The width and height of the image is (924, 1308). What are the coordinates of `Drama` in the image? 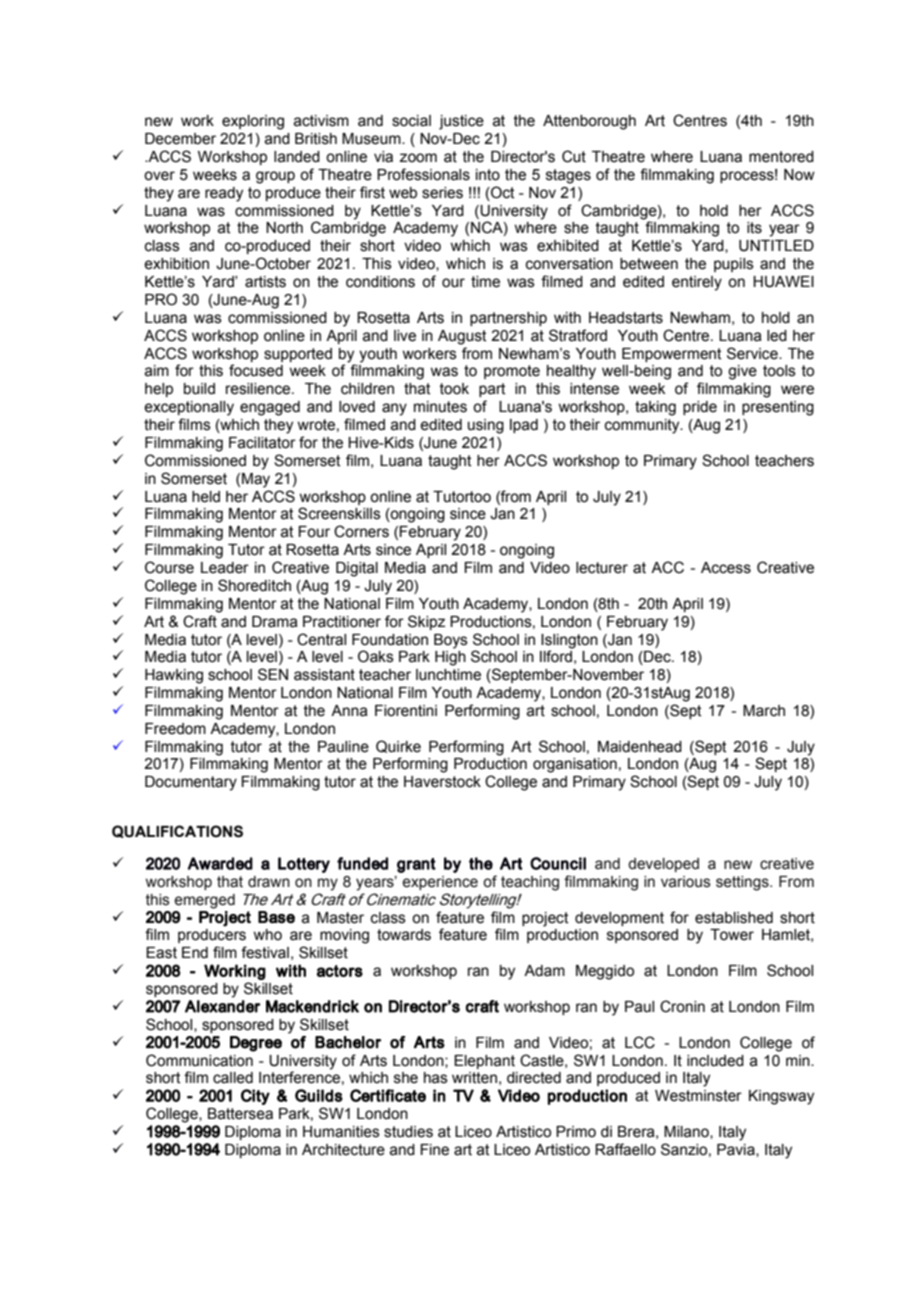 It's located at (275, 622).
